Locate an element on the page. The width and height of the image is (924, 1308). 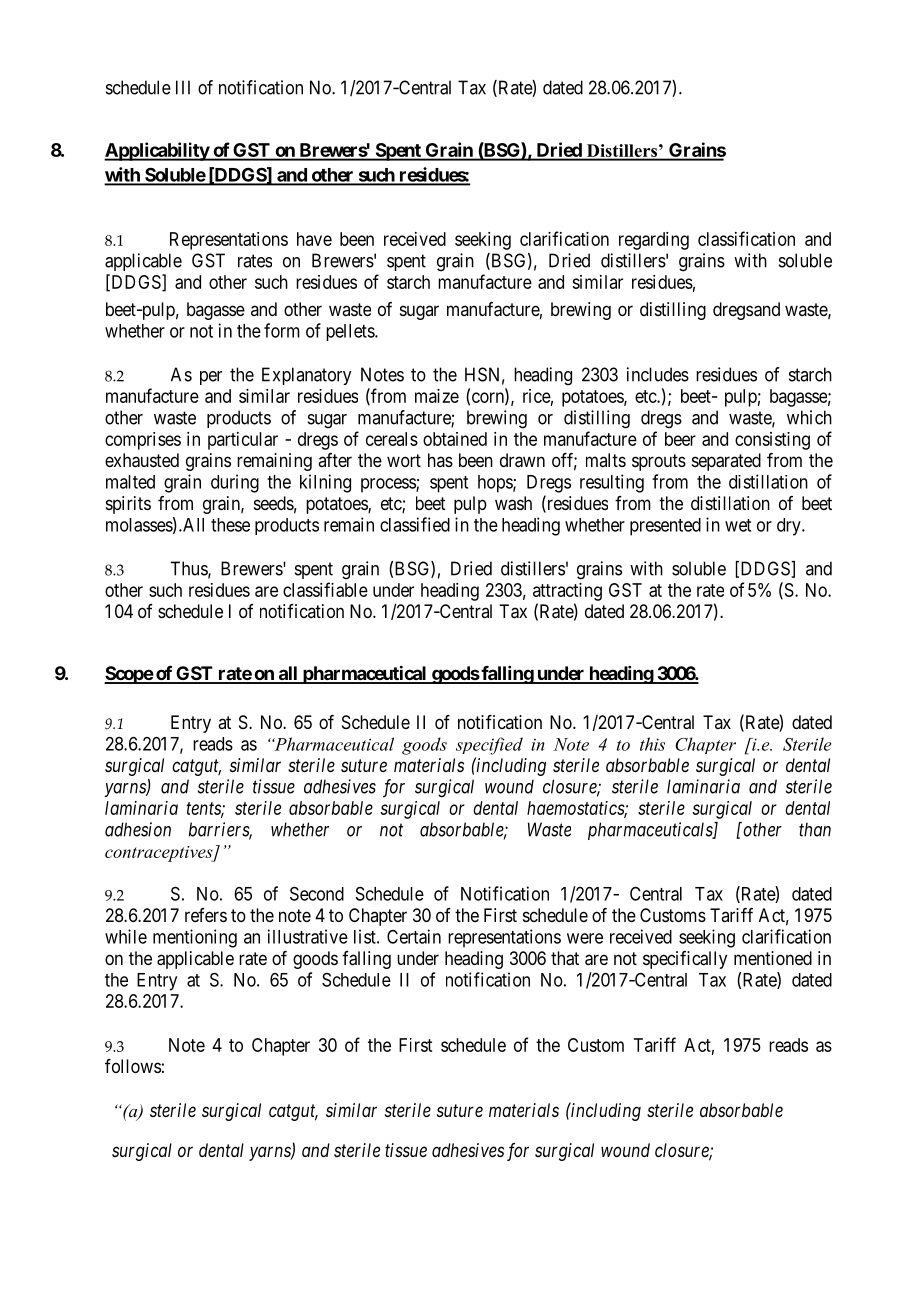
specifically is located at coordinates (685, 960).
